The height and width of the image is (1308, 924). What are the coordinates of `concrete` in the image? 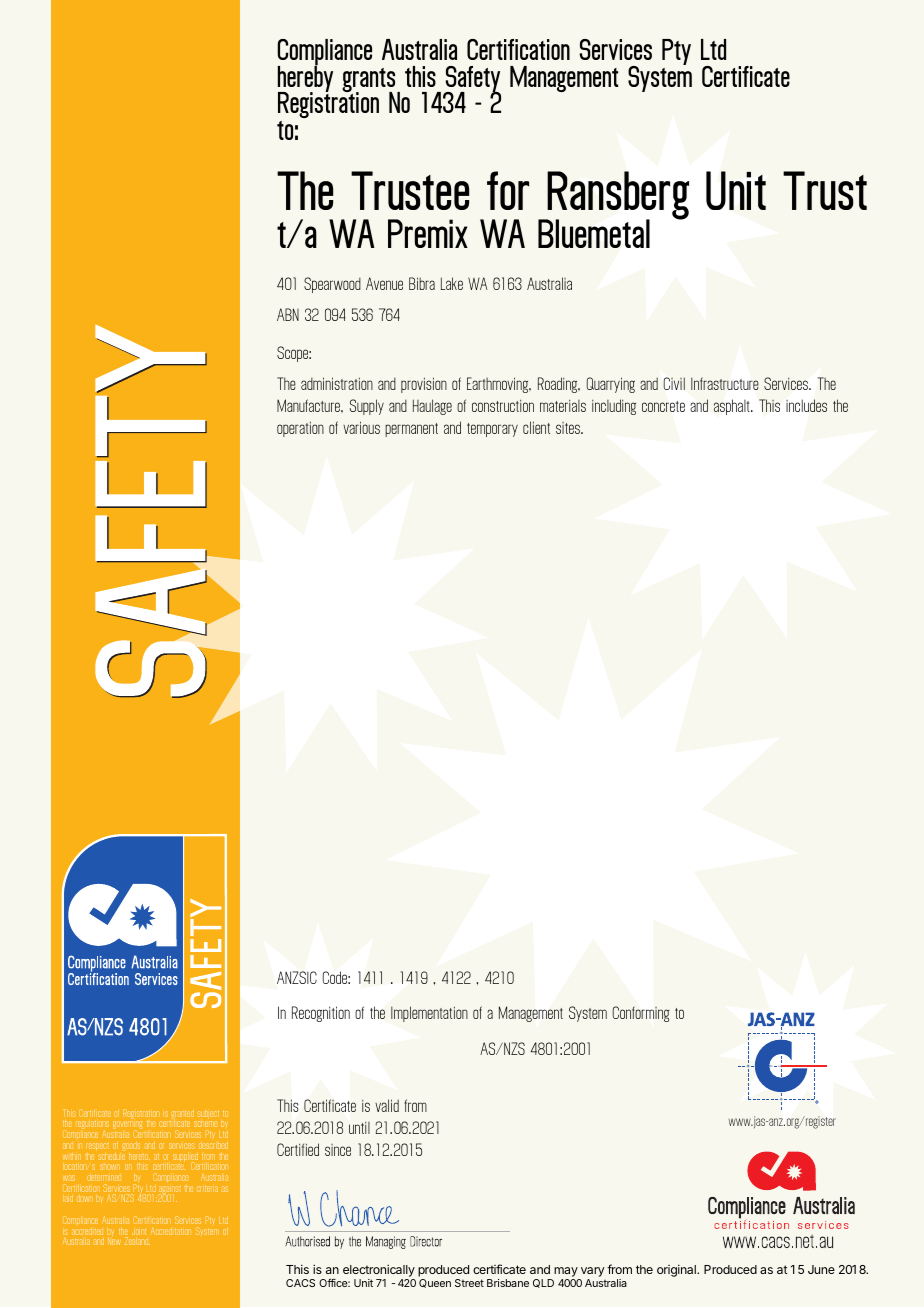 It's located at (663, 406).
